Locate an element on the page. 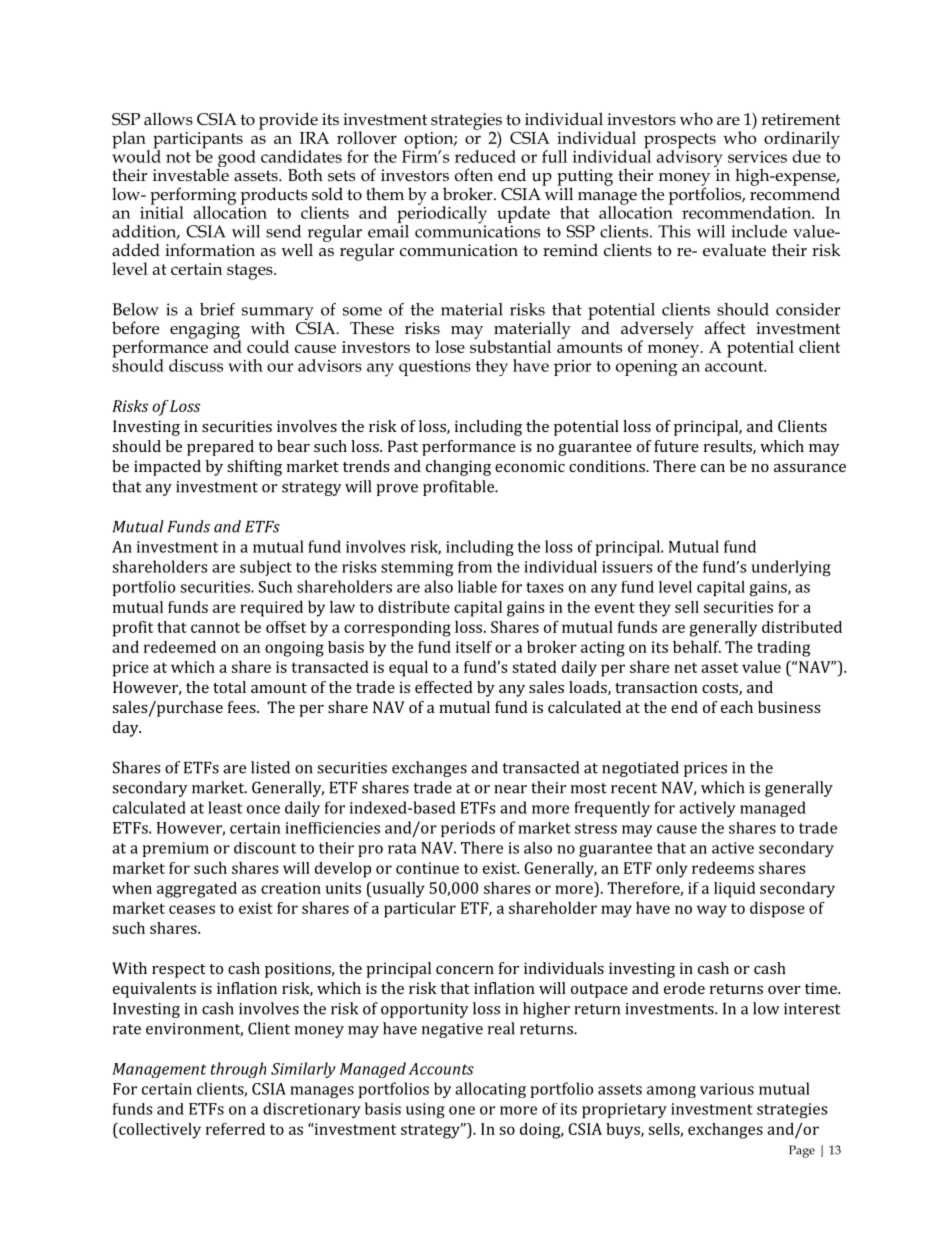 The width and height of the page is (952, 1233). services is located at coordinates (757, 157).
